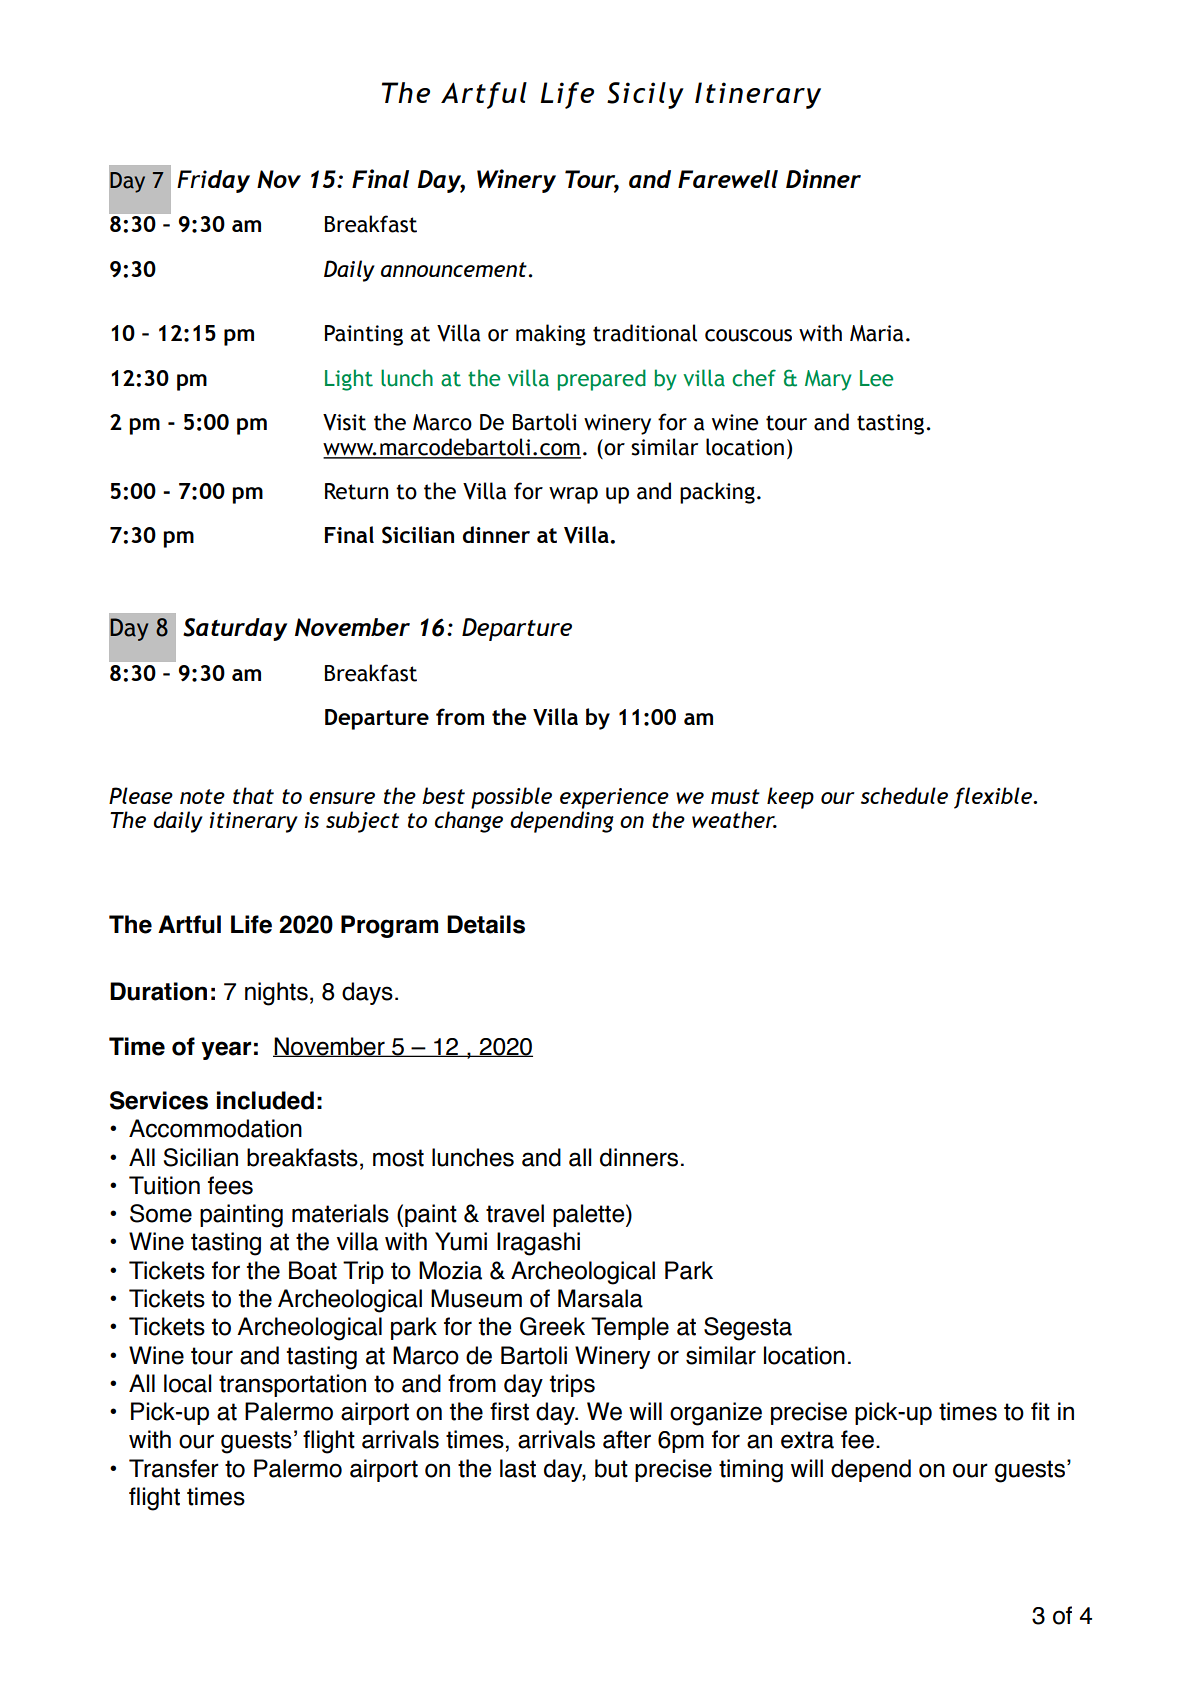 Image resolution: width=1202 pixels, height=1701 pixels. I want to click on Farewell, so click(728, 179).
